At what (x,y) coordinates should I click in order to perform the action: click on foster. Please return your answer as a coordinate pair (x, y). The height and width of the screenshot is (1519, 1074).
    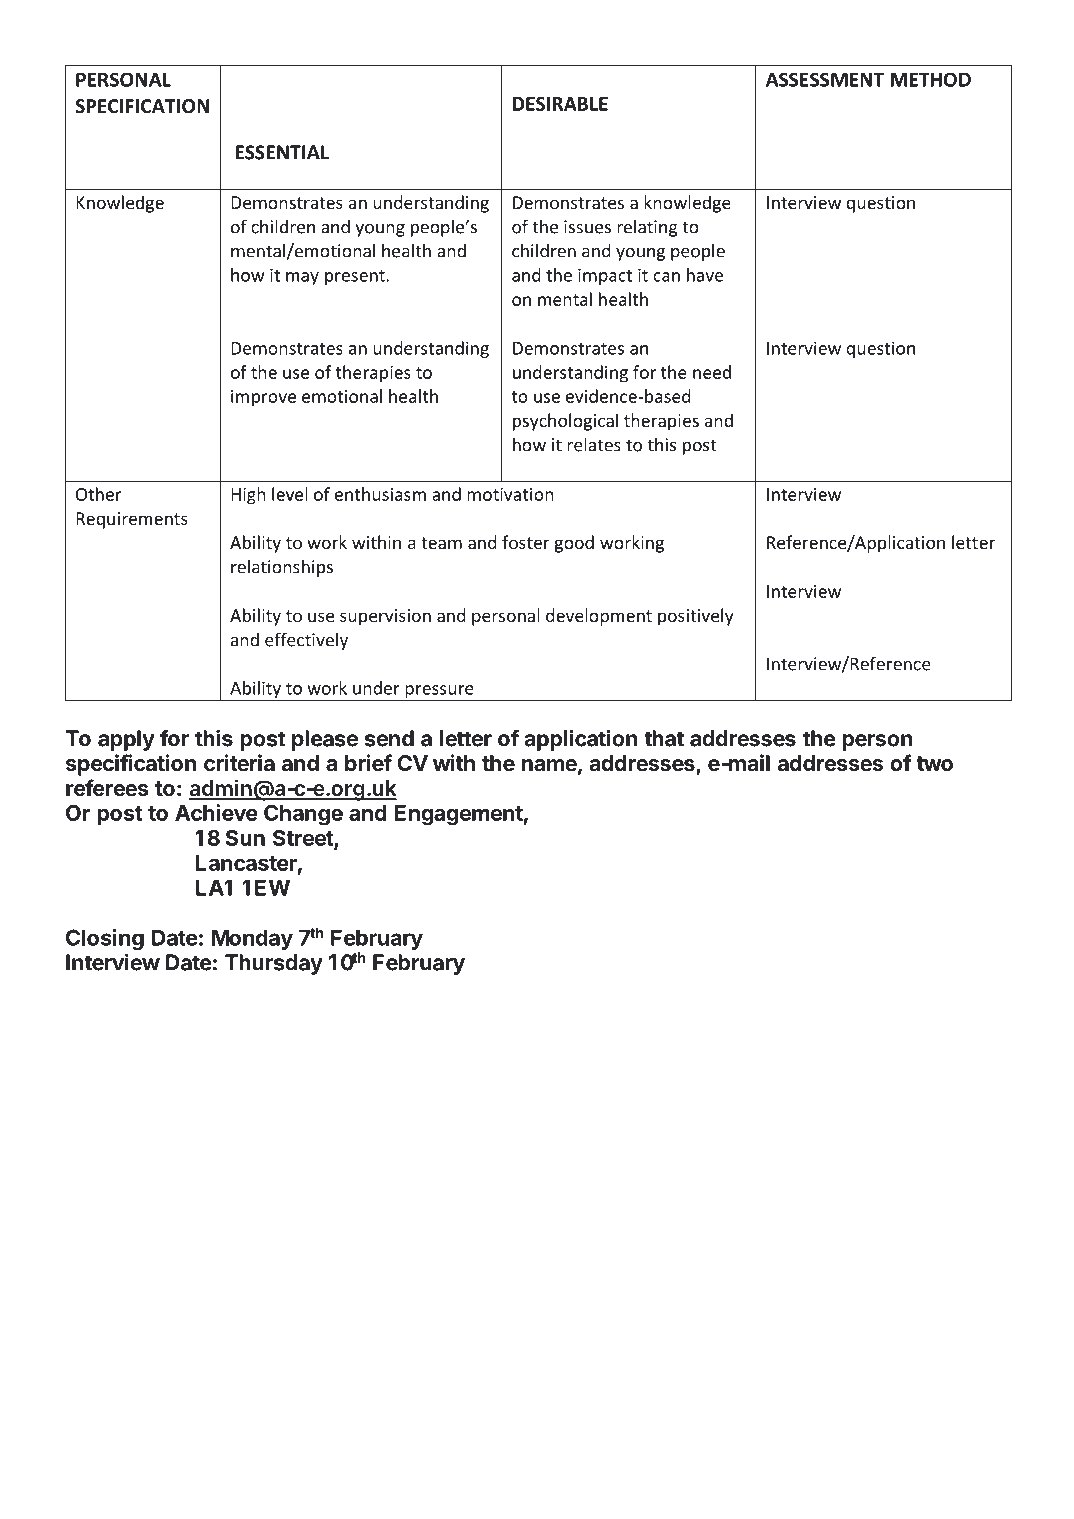
    Looking at the image, I should click on (526, 542).
